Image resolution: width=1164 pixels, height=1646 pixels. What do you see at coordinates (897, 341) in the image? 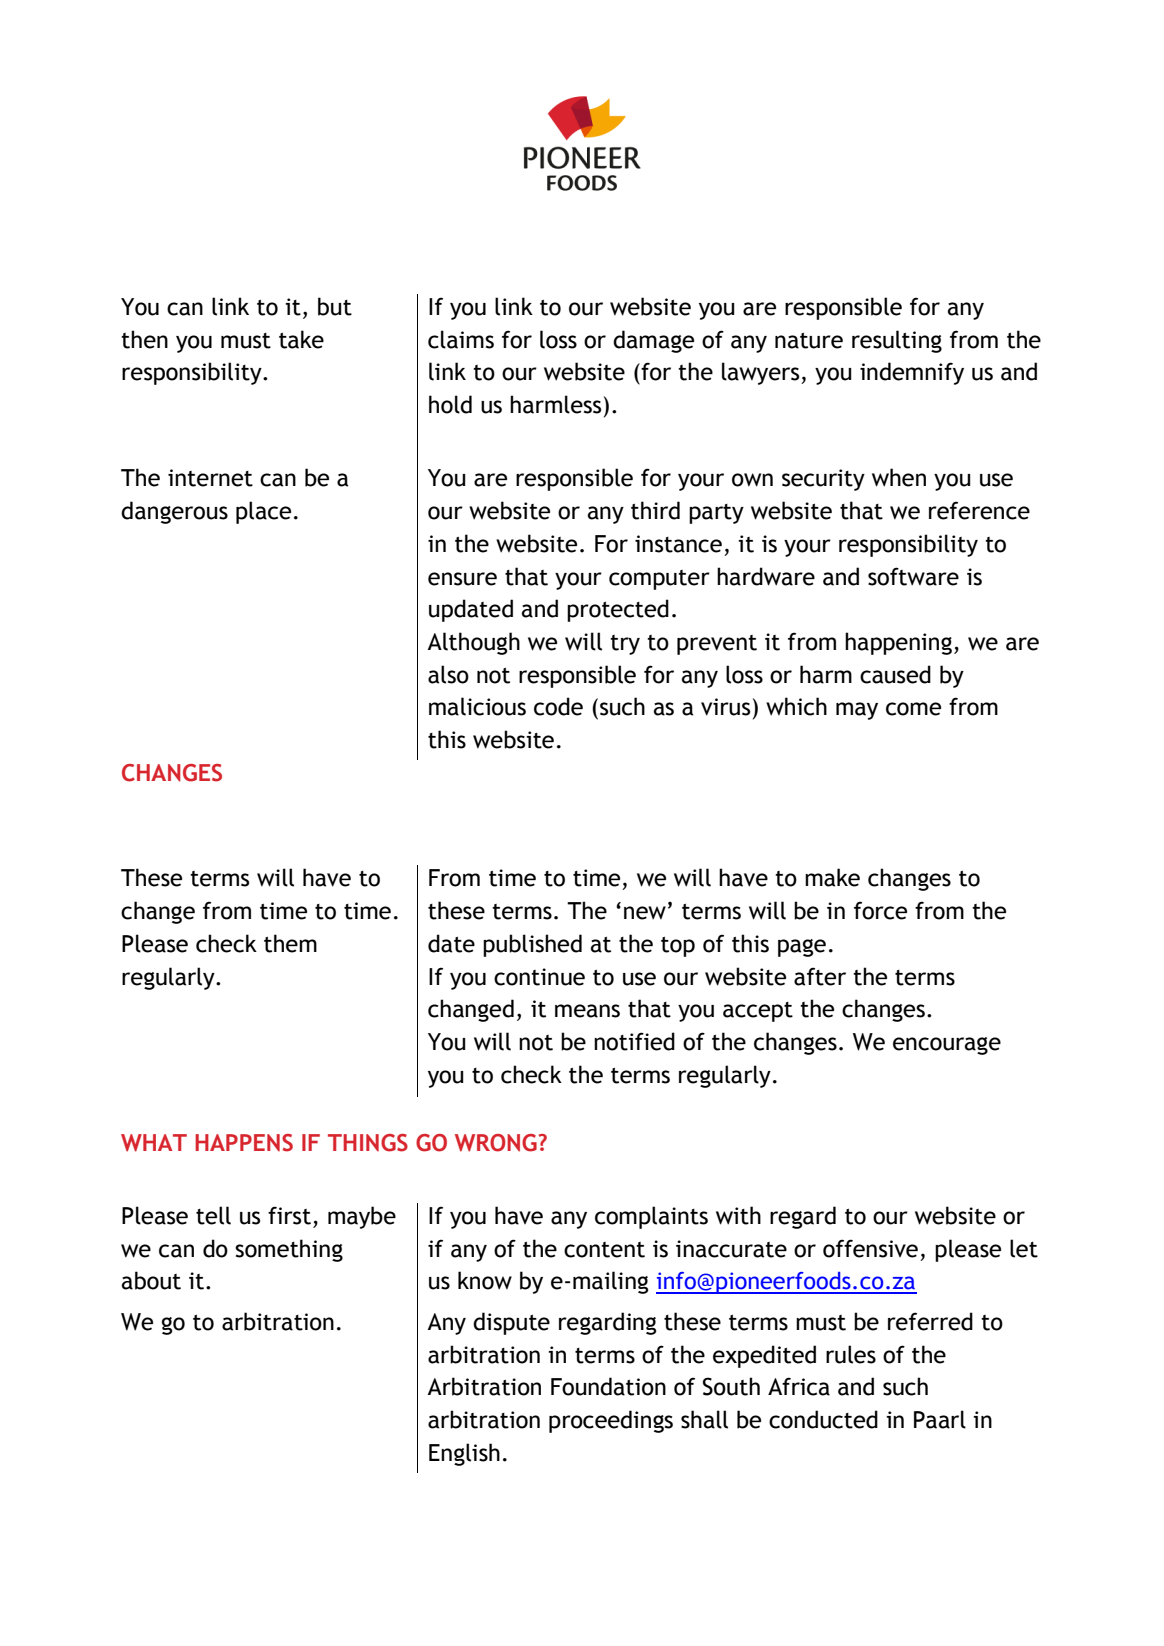
I see `resulting` at bounding box center [897, 341].
